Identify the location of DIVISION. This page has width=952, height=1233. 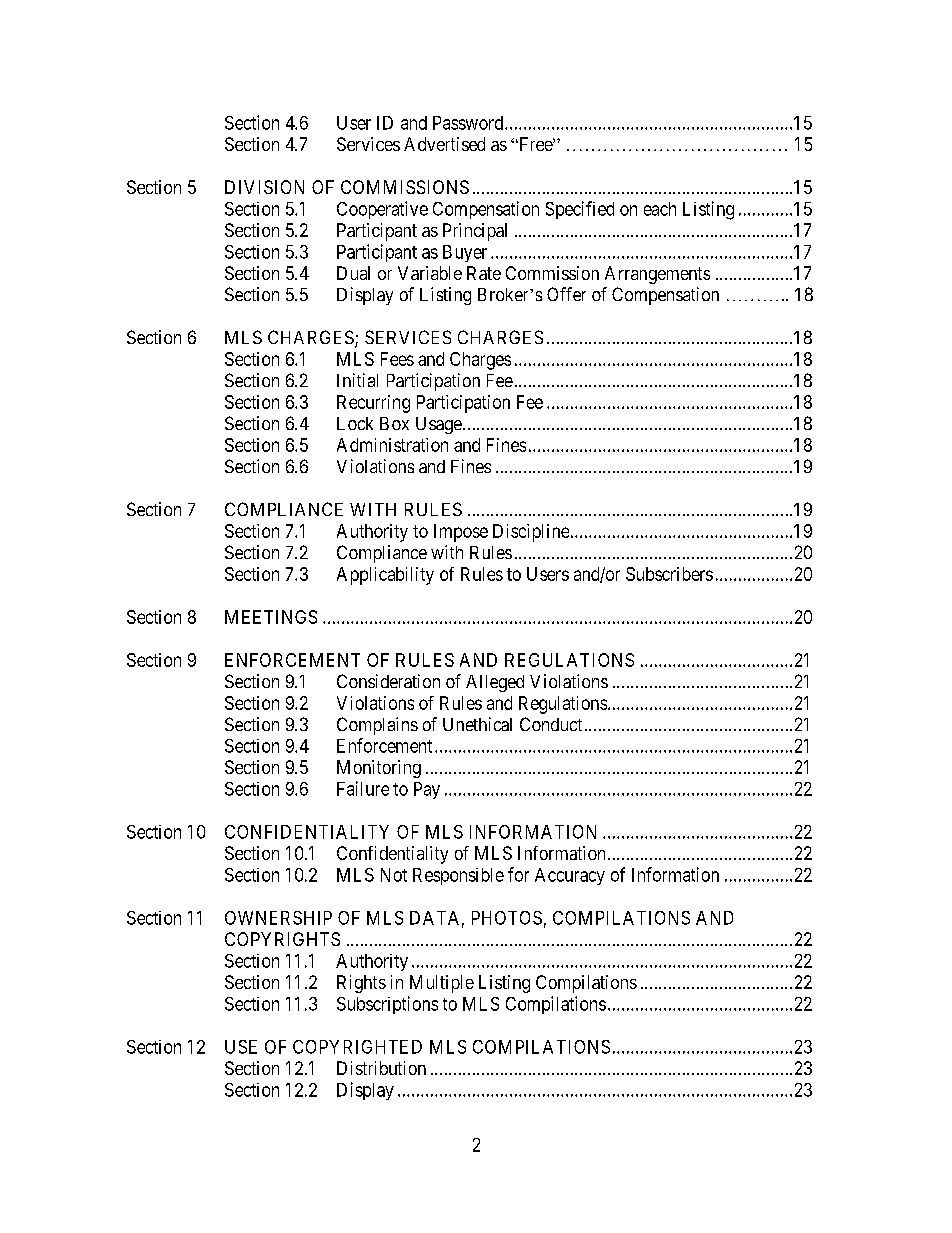
(264, 187).
